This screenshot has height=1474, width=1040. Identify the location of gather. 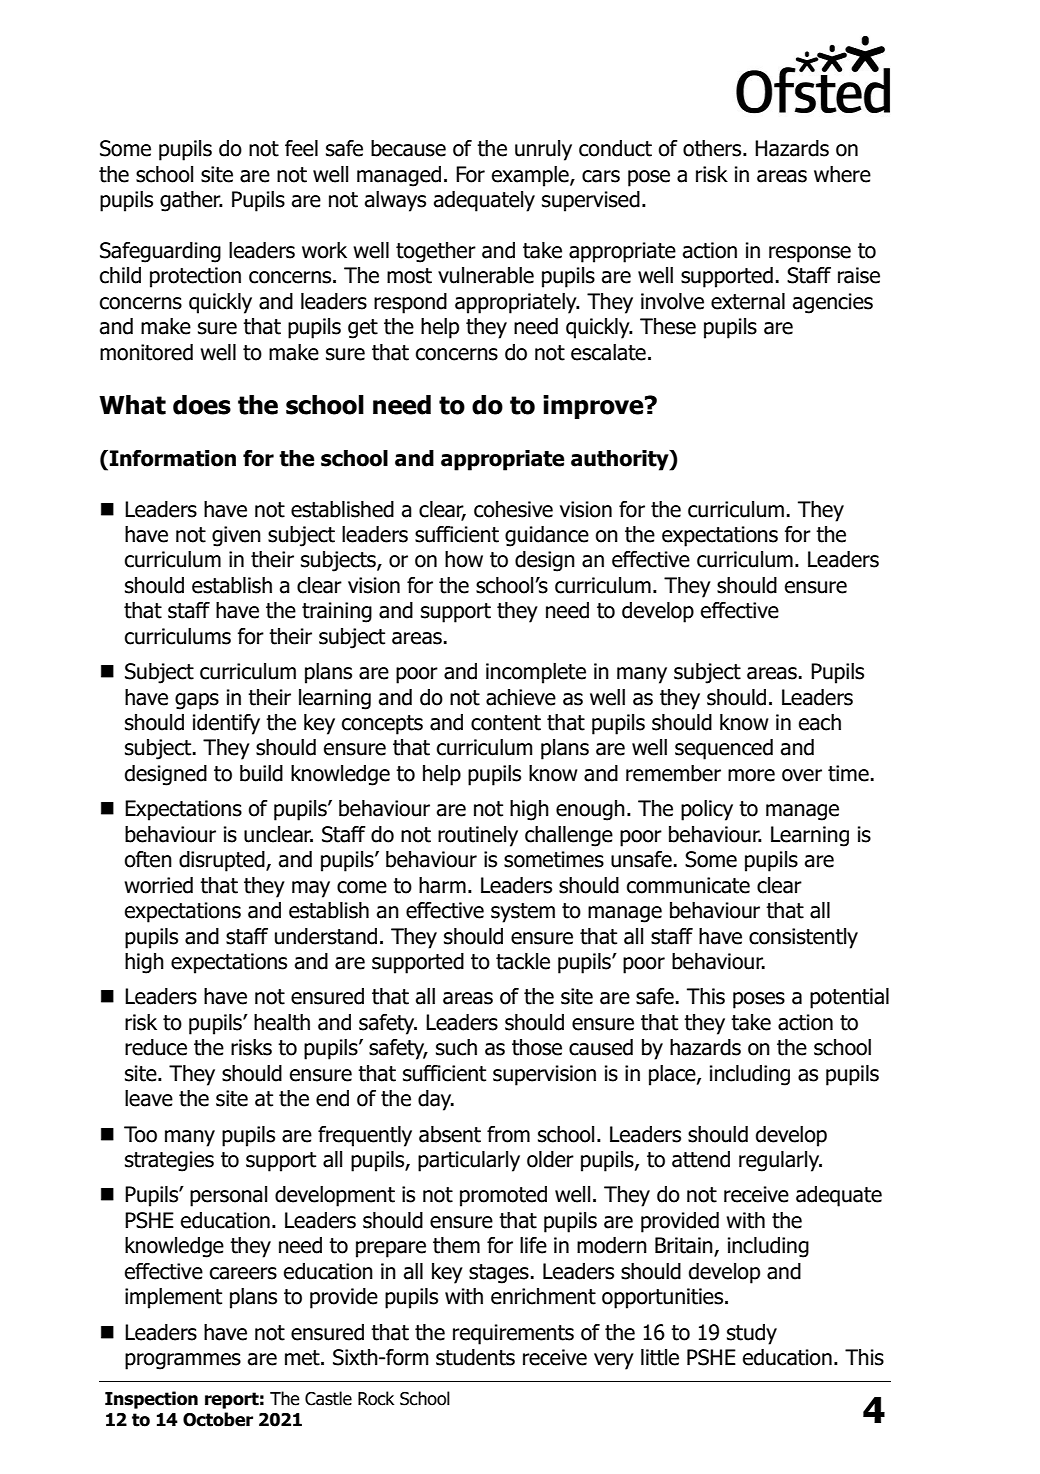
(191, 201).
